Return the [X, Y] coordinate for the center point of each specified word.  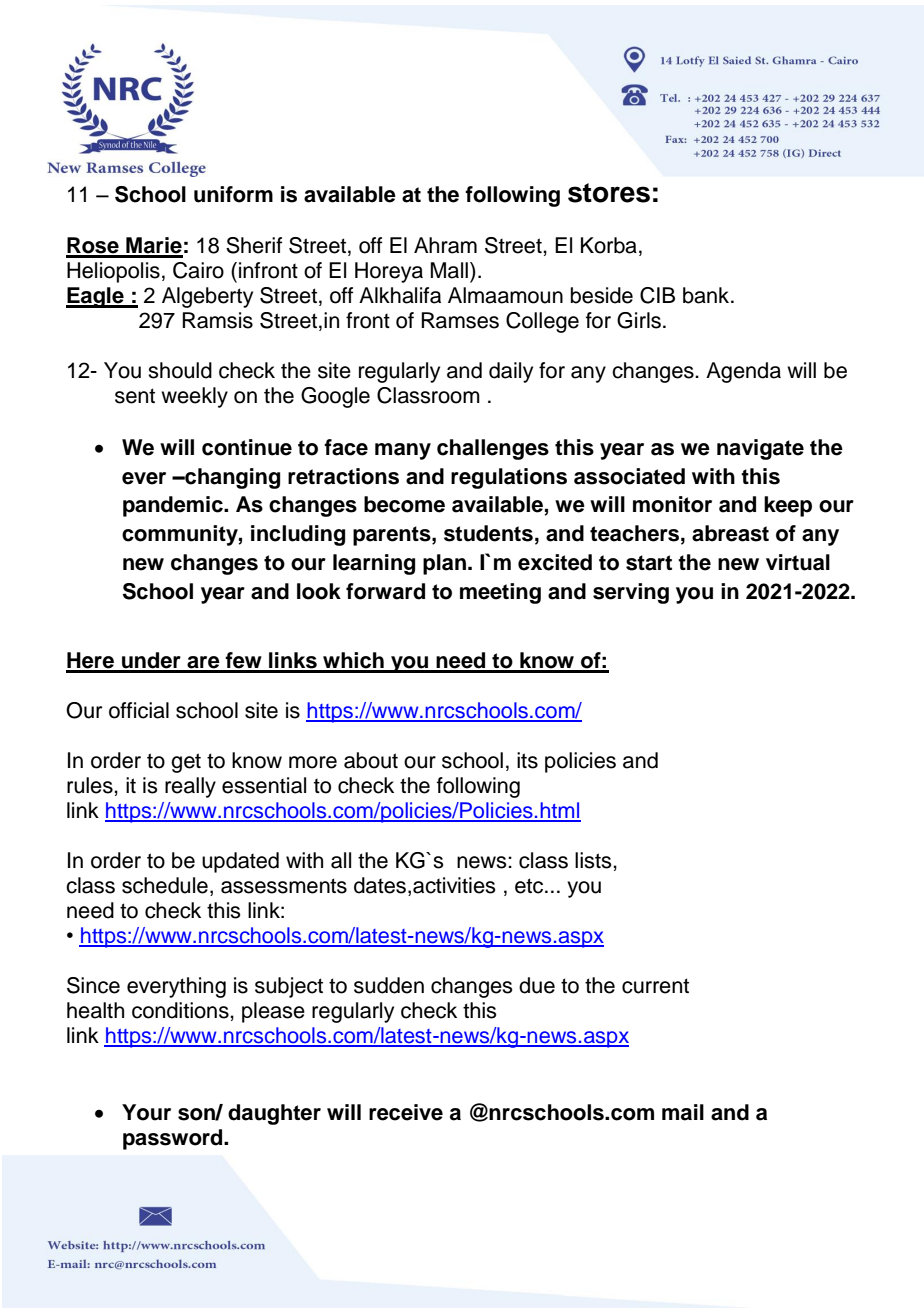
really [190, 787]
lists [594, 860]
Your [146, 1112]
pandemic [174, 506]
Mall [449, 270]
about [371, 760]
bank [707, 295]
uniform [233, 194]
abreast [730, 533]
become [404, 504]
